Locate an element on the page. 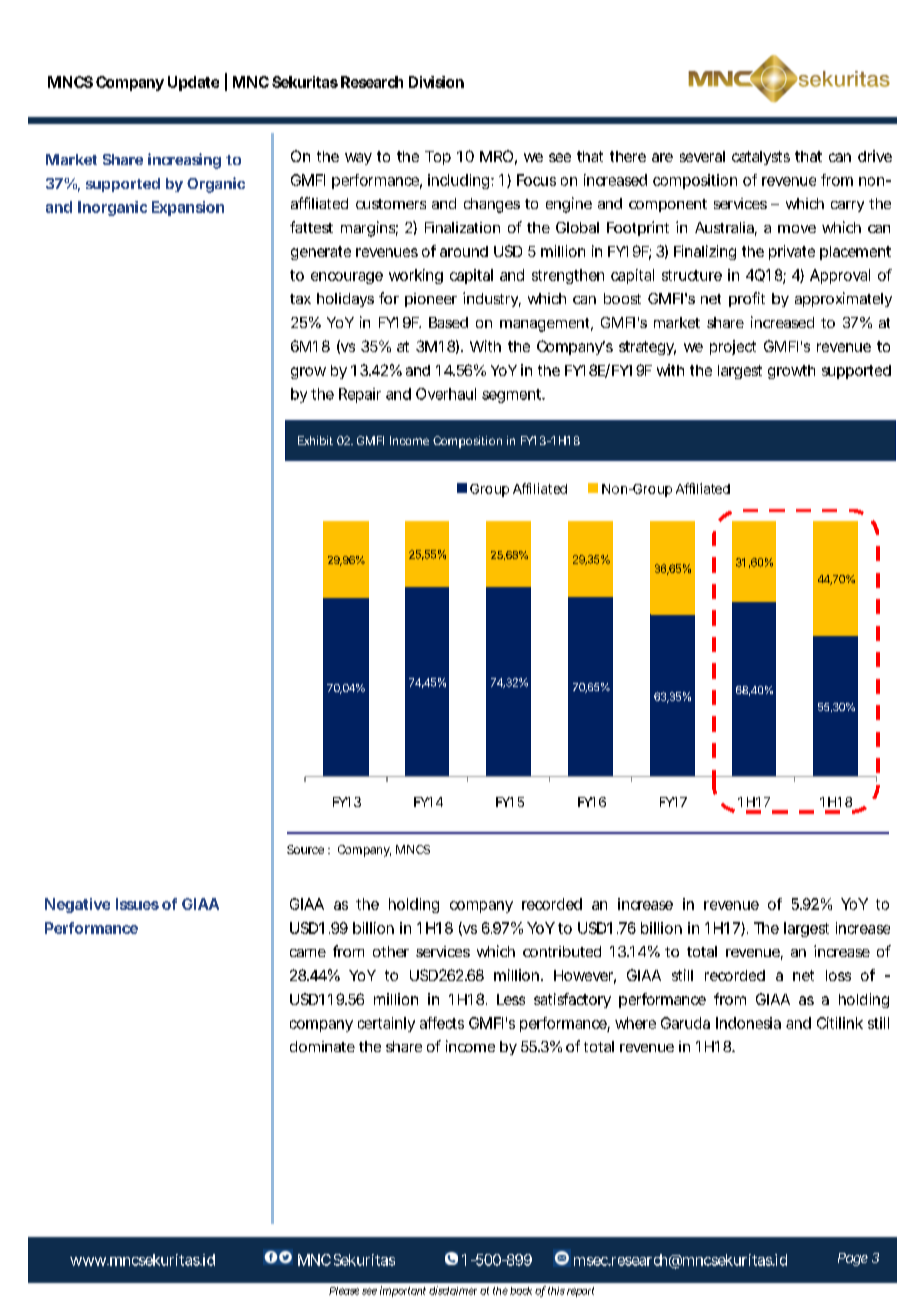 Image resolution: width=924 pixels, height=1308 pixels. Please is located at coordinates (344, 1291).
